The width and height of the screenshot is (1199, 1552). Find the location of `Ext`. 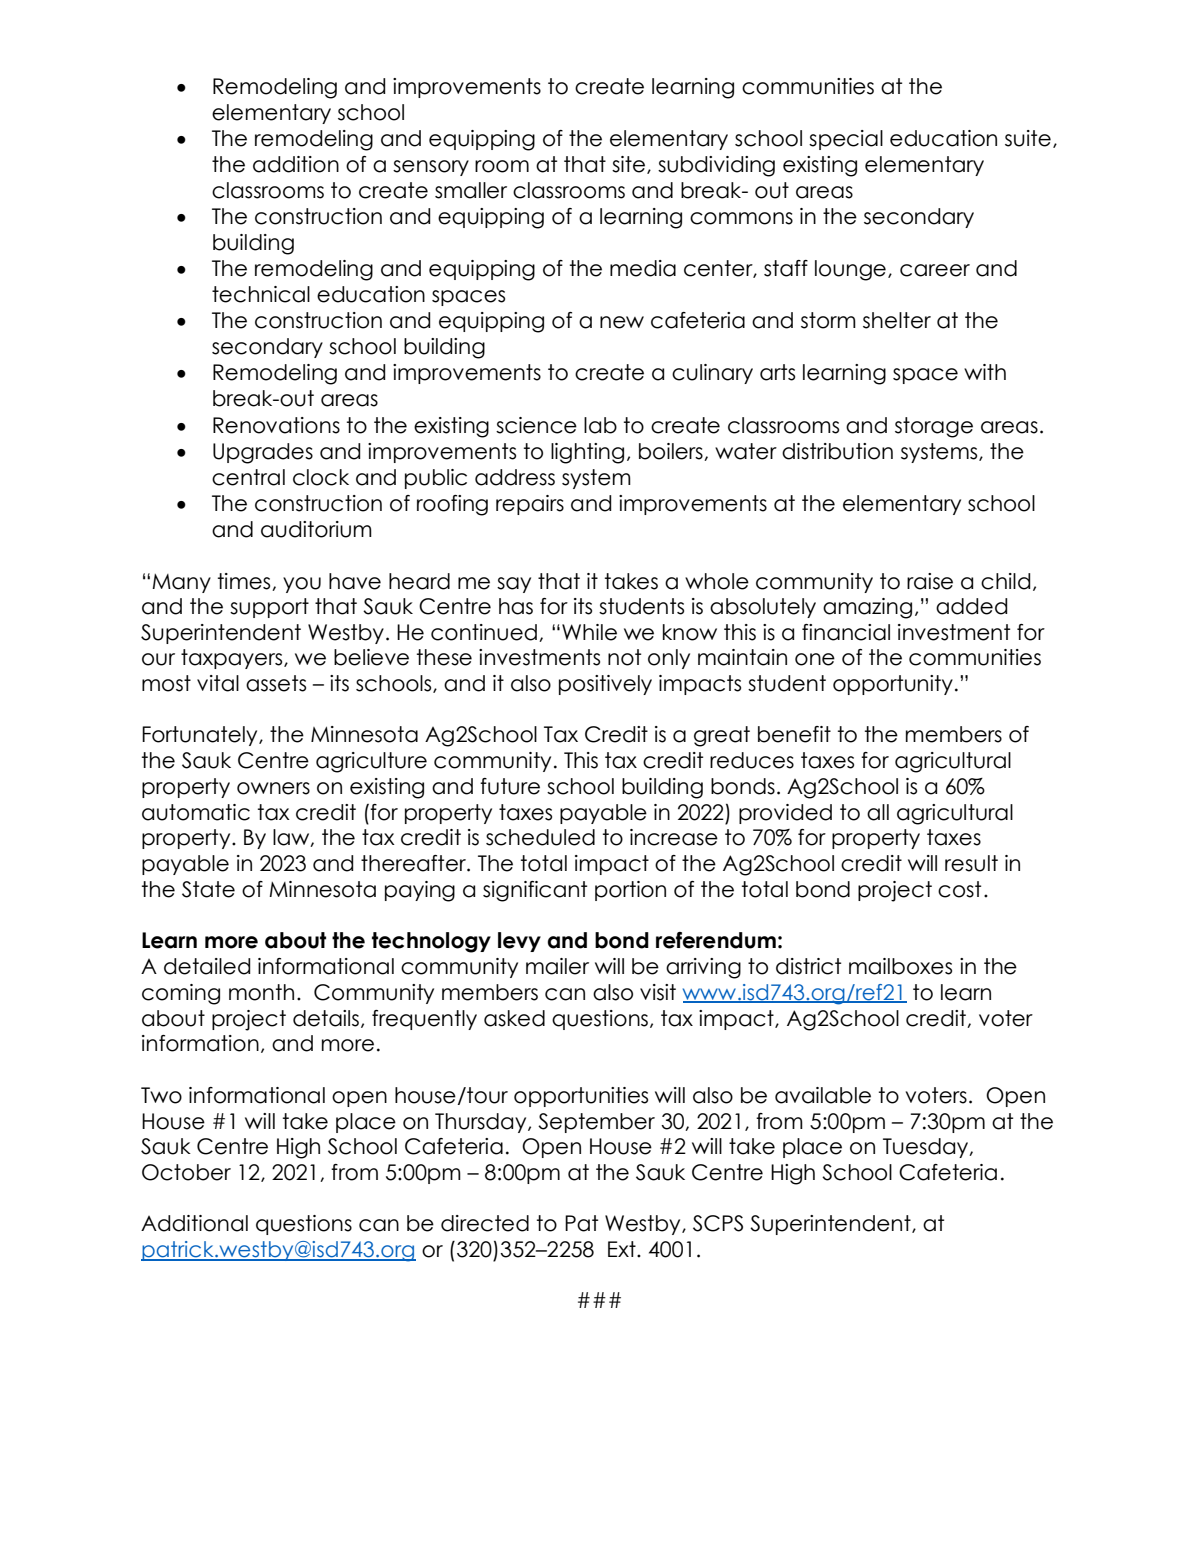

Ext is located at coordinates (623, 1249).
